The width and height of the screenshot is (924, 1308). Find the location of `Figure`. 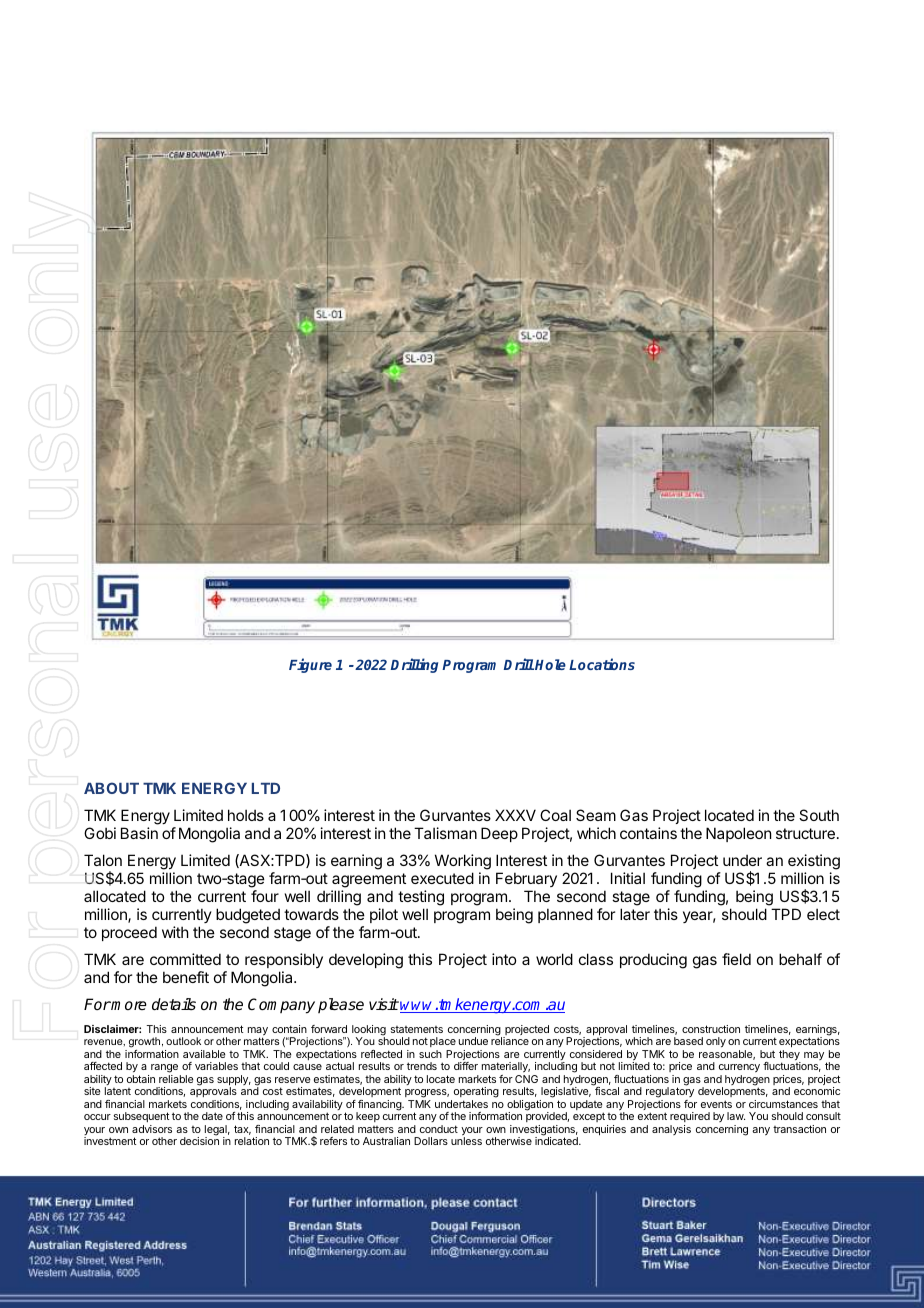

Figure is located at coordinates (310, 665).
